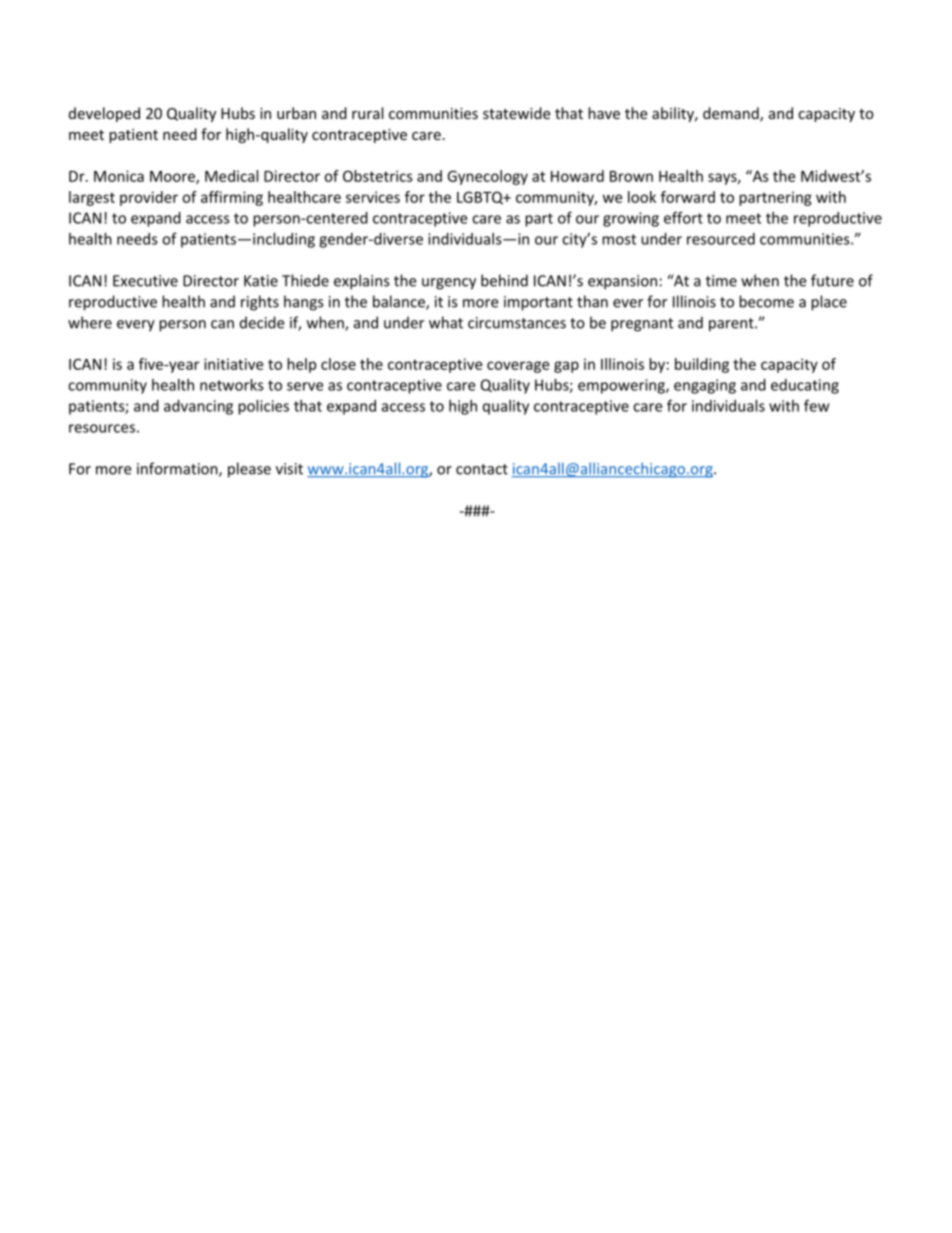 This screenshot has height=1233, width=952. I want to click on forward, so click(688, 197).
